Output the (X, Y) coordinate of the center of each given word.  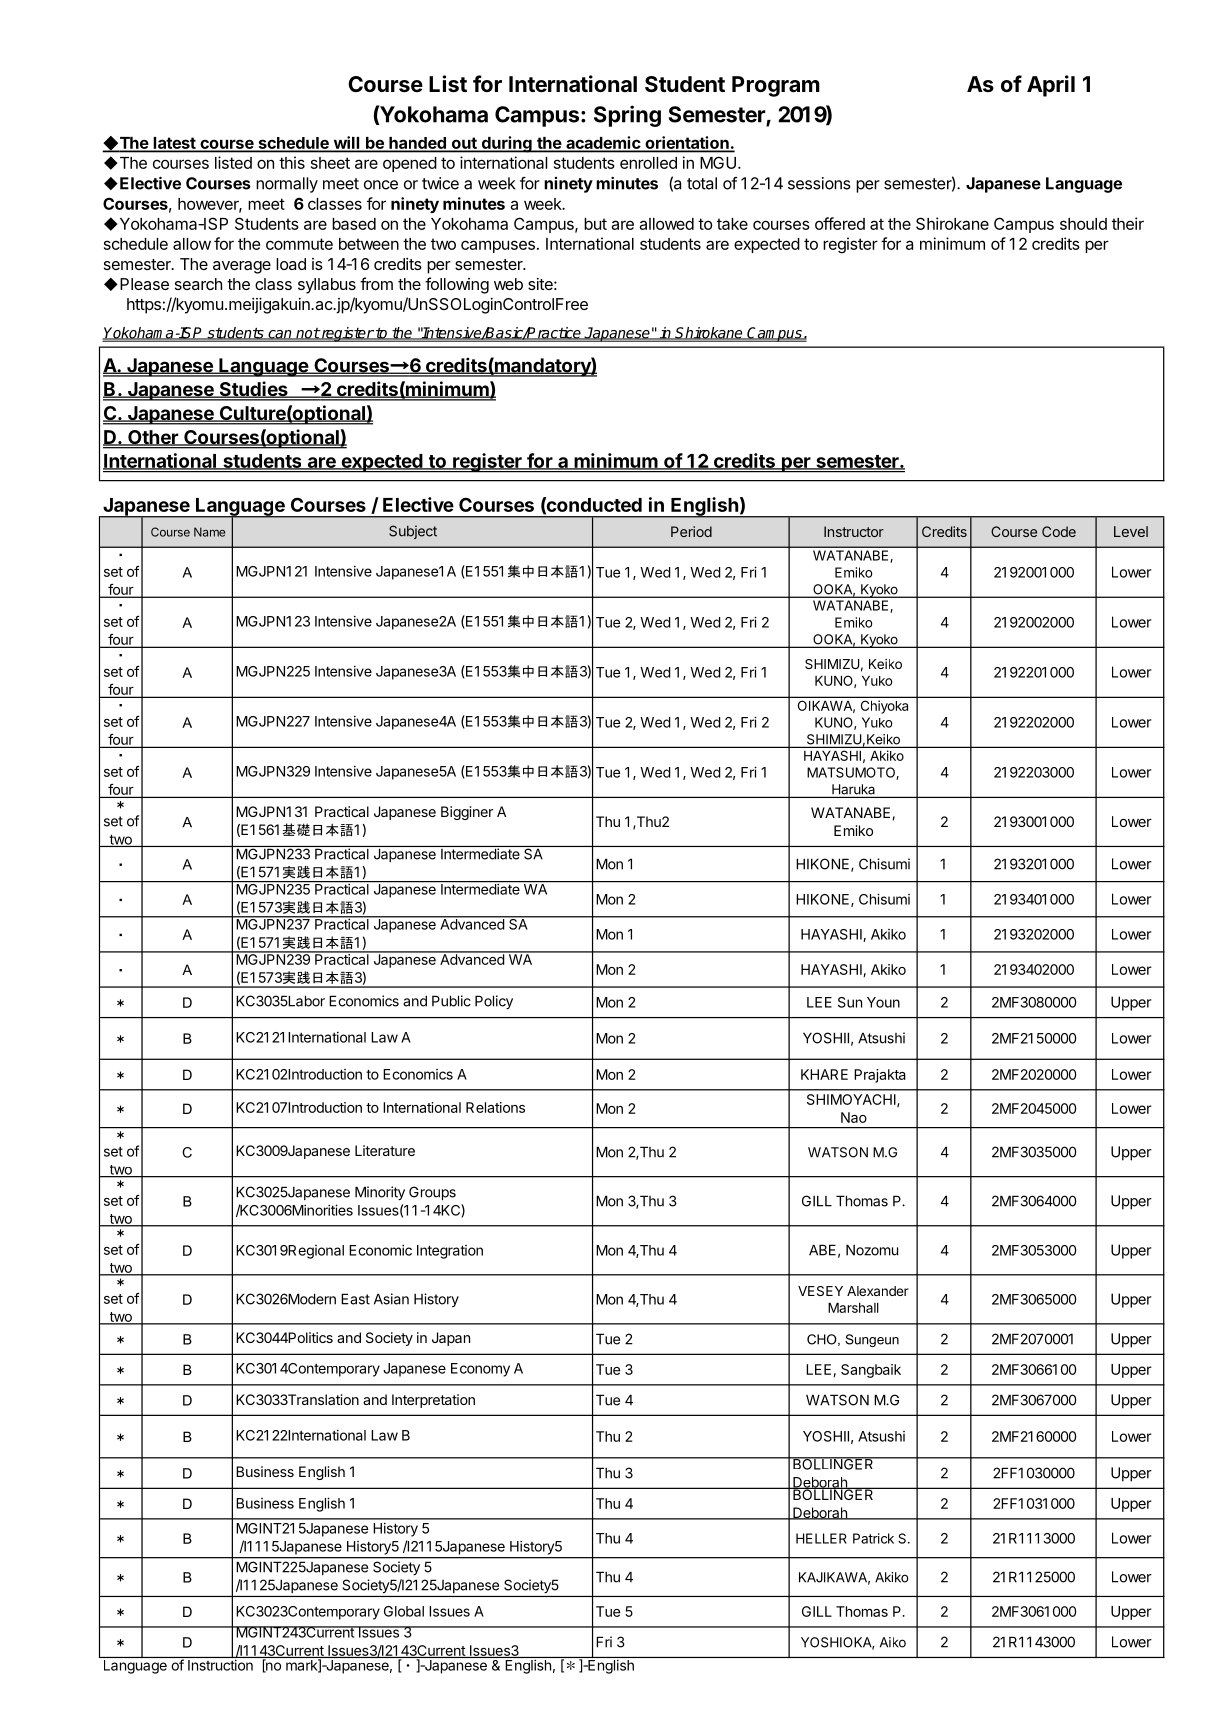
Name (209, 532)
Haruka (853, 789)
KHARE (824, 1074)
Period (691, 531)
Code (1059, 531)
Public (451, 1001)
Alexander (878, 1291)
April (1051, 86)
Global (404, 1611)
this (292, 162)
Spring (627, 116)
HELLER (821, 1538)
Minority (380, 1193)
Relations (495, 1107)
